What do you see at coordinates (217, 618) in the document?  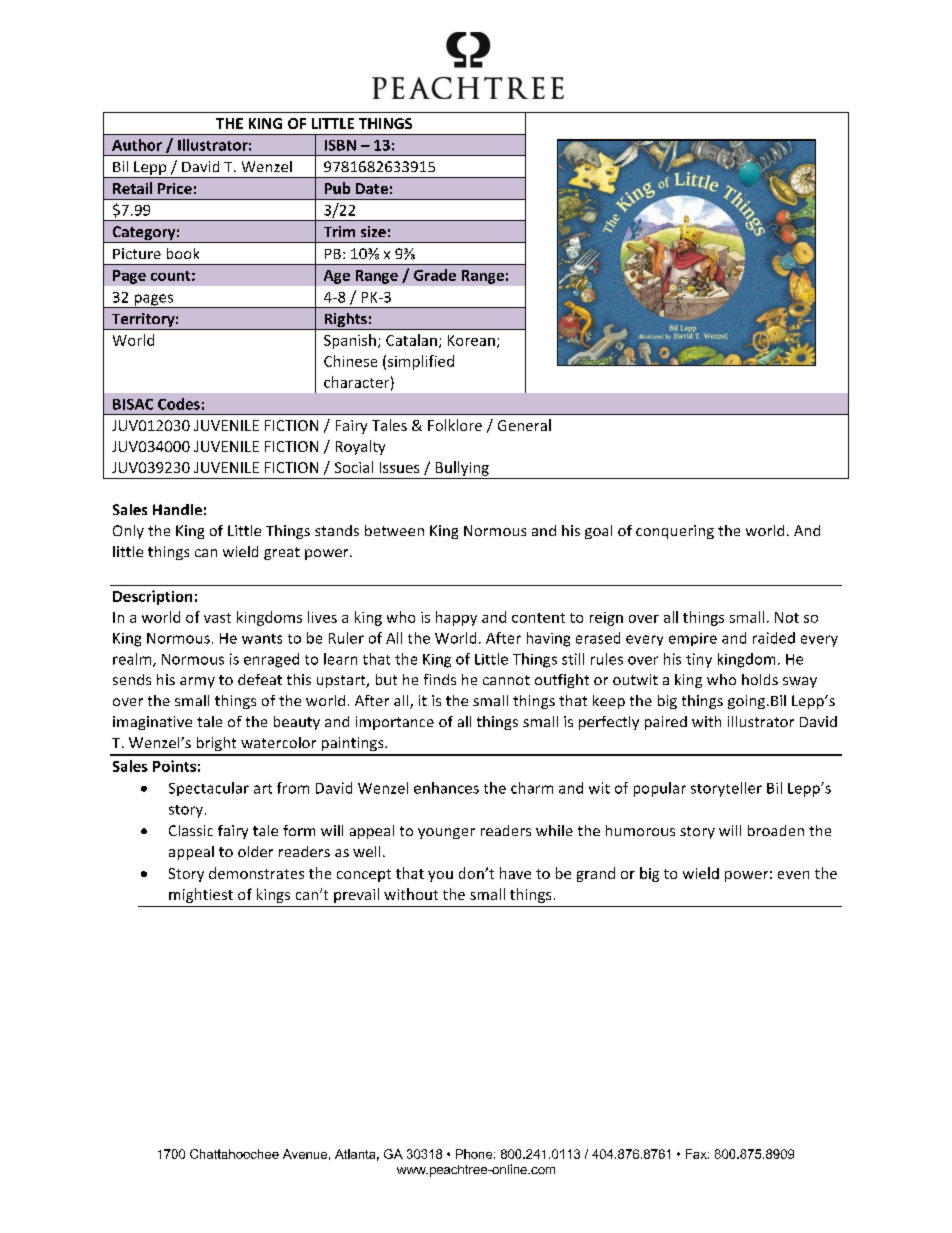 I see `vast` at bounding box center [217, 618].
